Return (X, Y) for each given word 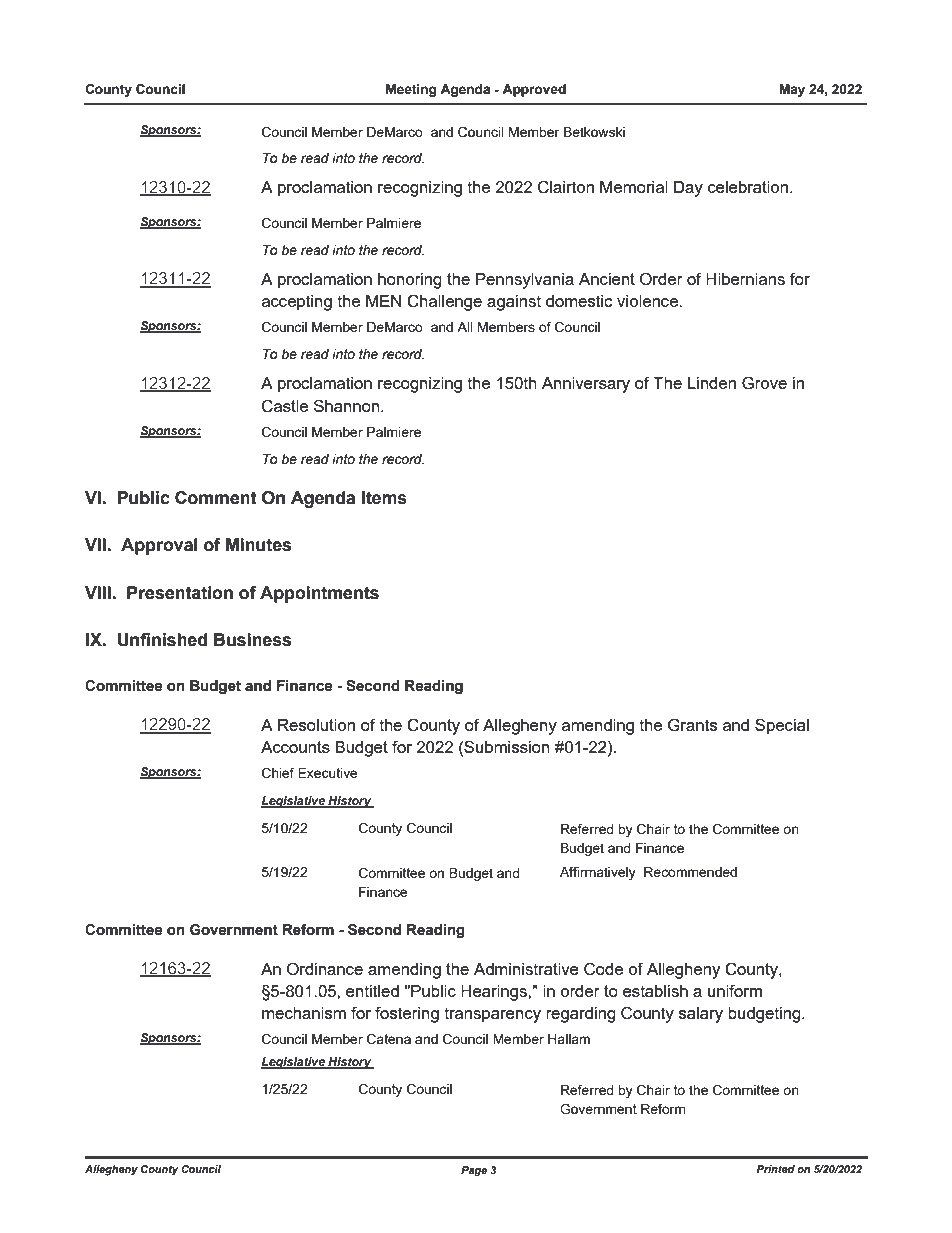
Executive (328, 773)
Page (474, 1171)
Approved (534, 90)
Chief (278, 773)
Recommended (690, 872)
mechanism (304, 1013)
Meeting (411, 90)
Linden (712, 383)
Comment (216, 498)
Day (688, 189)
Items (384, 498)
